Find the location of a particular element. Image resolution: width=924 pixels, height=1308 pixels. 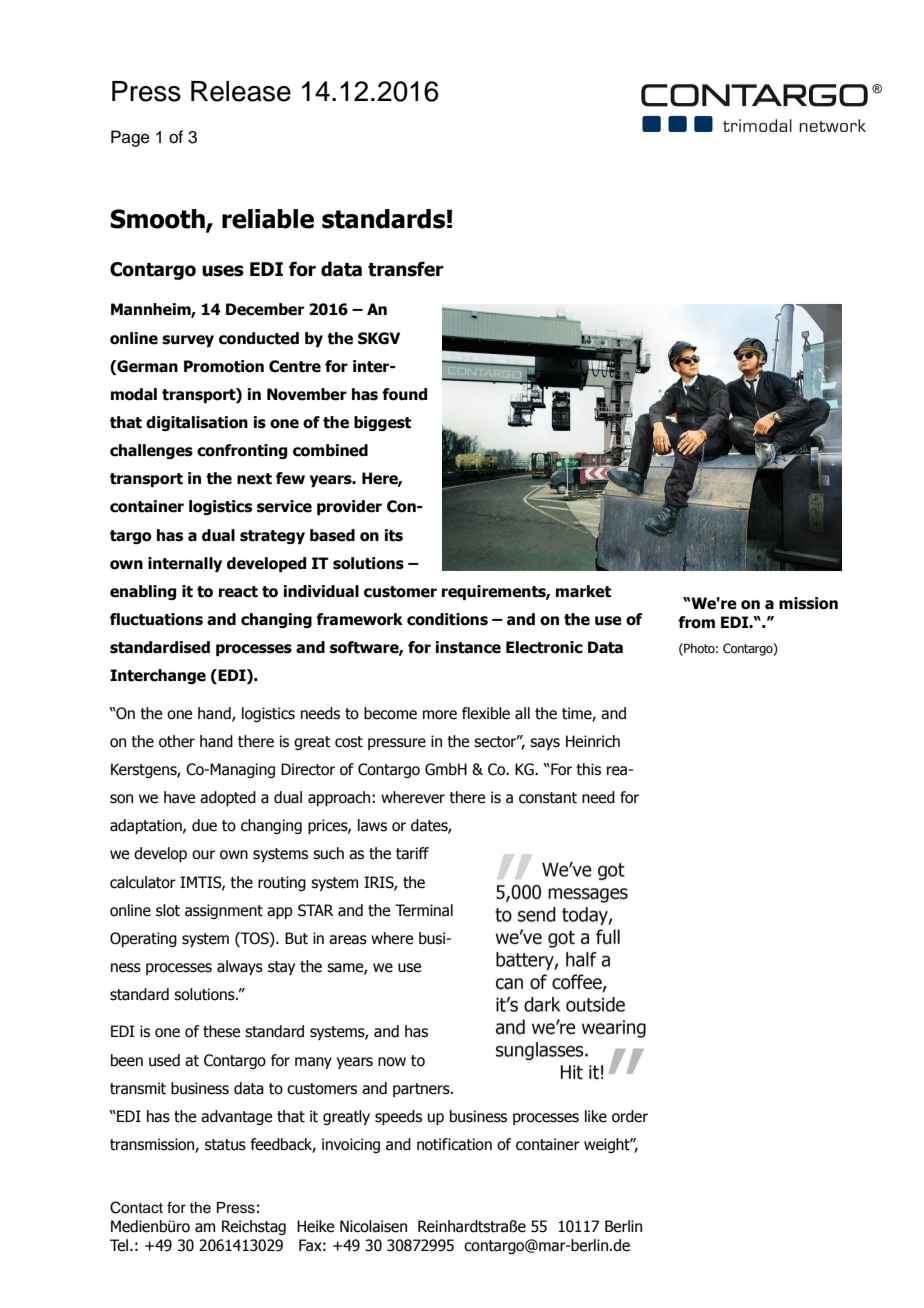

our is located at coordinates (203, 855).
